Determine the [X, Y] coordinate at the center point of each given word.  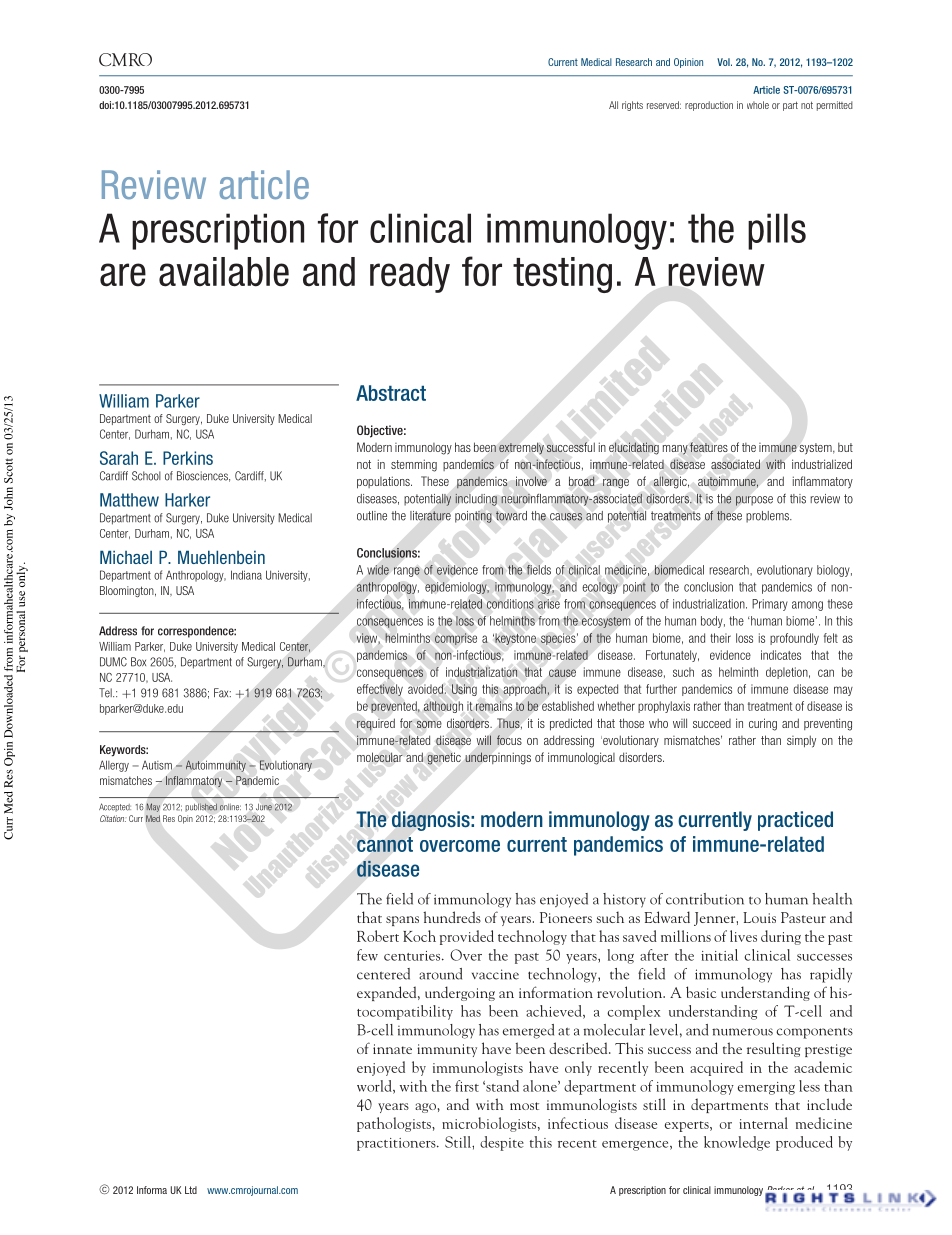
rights [632, 106]
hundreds [452, 917]
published [201, 807]
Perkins [188, 458]
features [709, 447]
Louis [759, 917]
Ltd [191, 1190]
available [224, 272]
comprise [456, 639]
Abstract [391, 393]
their [720, 638]
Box [138, 662]
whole [758, 105]
